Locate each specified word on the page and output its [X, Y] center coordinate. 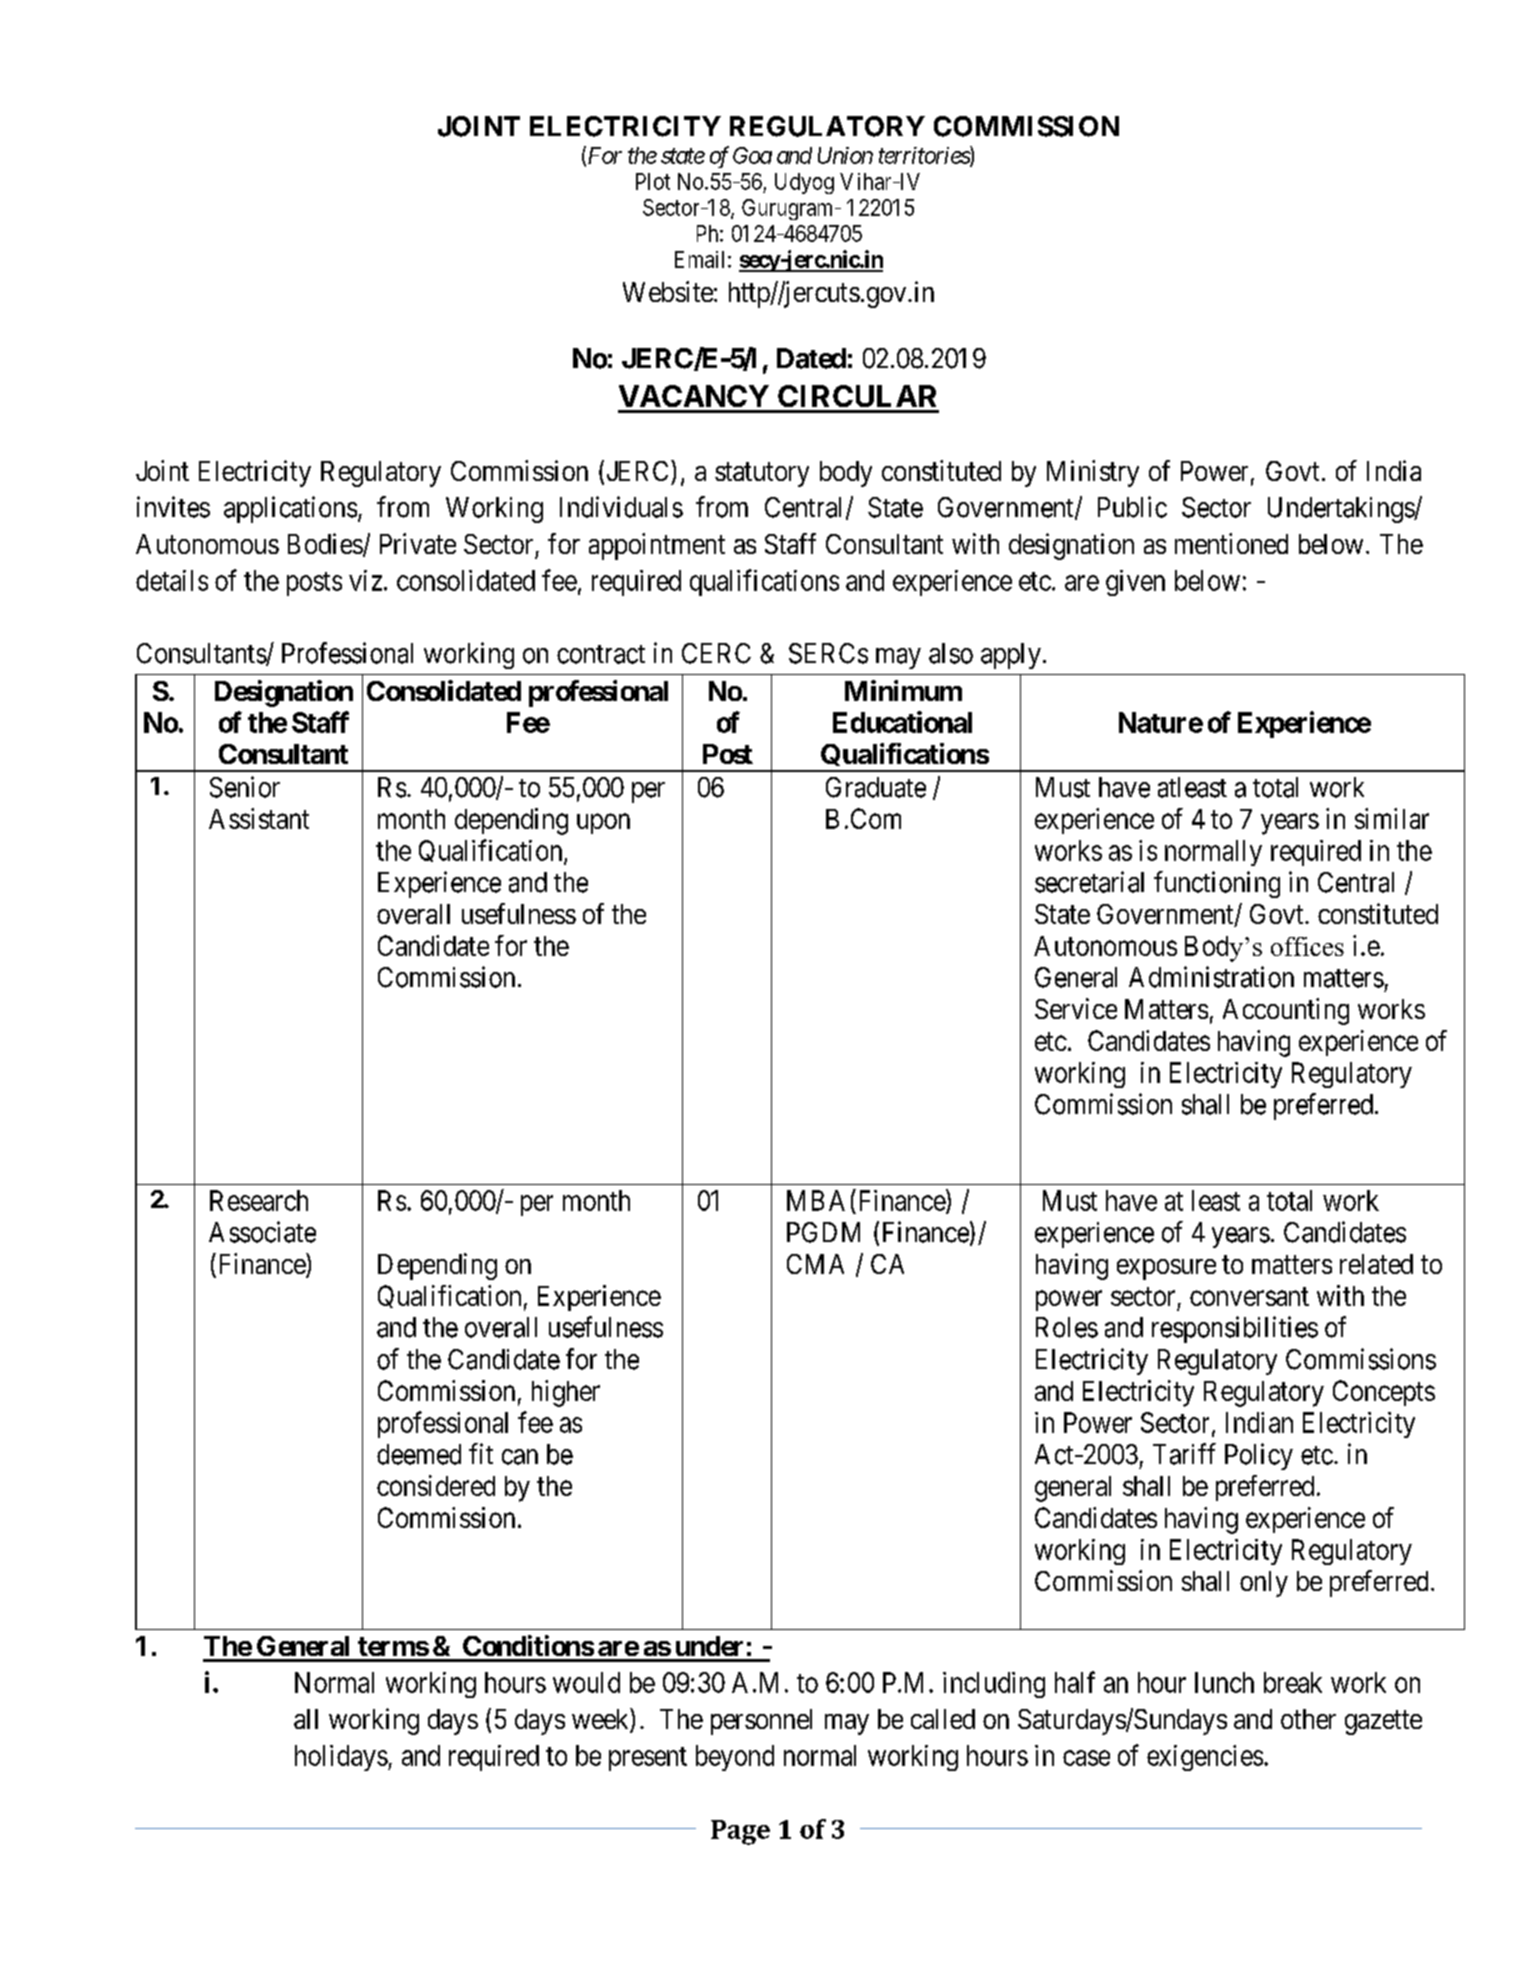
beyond [735, 1758]
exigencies [1205, 1758]
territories [925, 156]
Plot [653, 181]
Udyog [804, 183]
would [586, 1682]
